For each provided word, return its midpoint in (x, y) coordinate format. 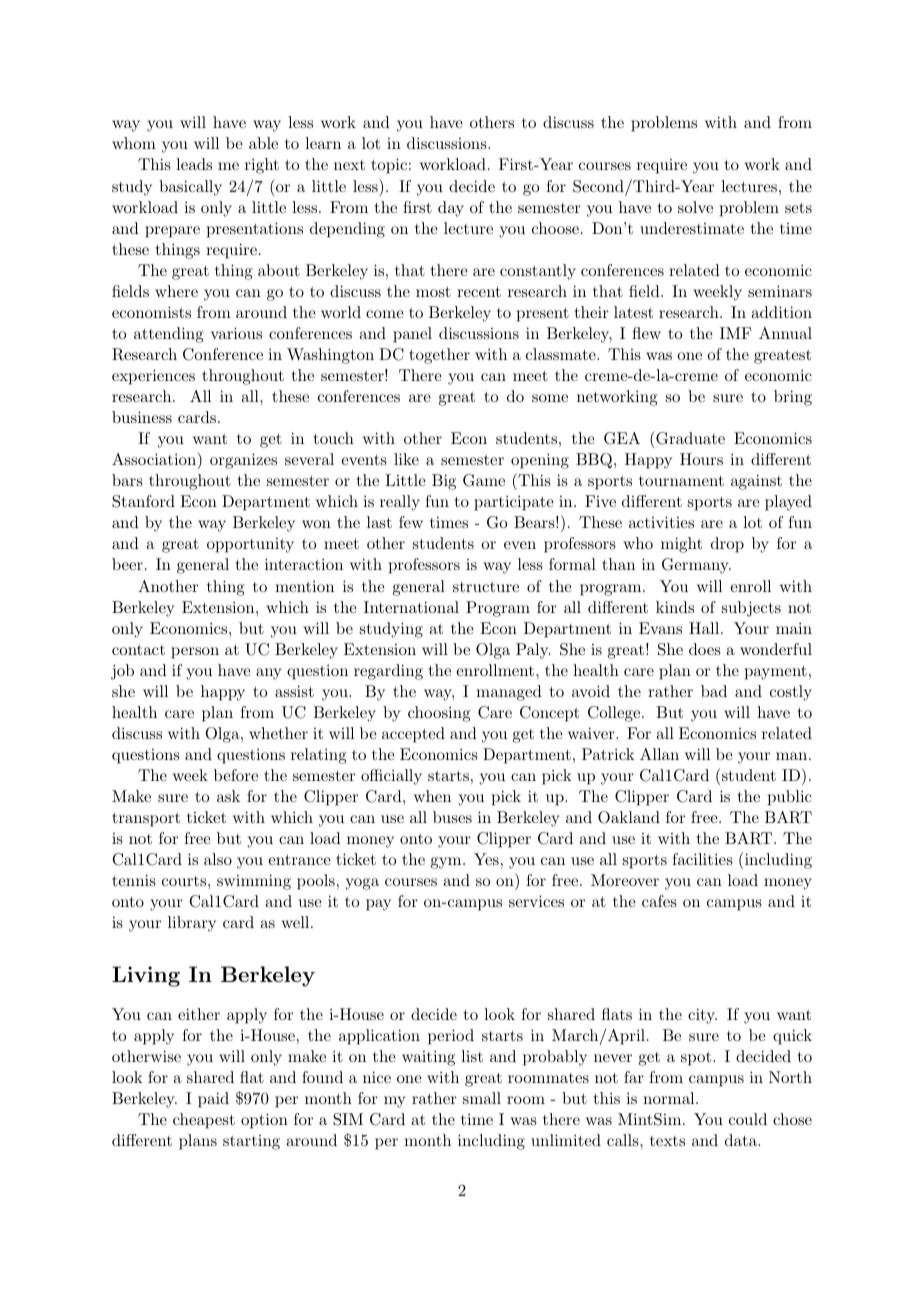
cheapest (204, 1121)
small (482, 1098)
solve (695, 207)
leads (194, 164)
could (748, 1119)
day (451, 209)
